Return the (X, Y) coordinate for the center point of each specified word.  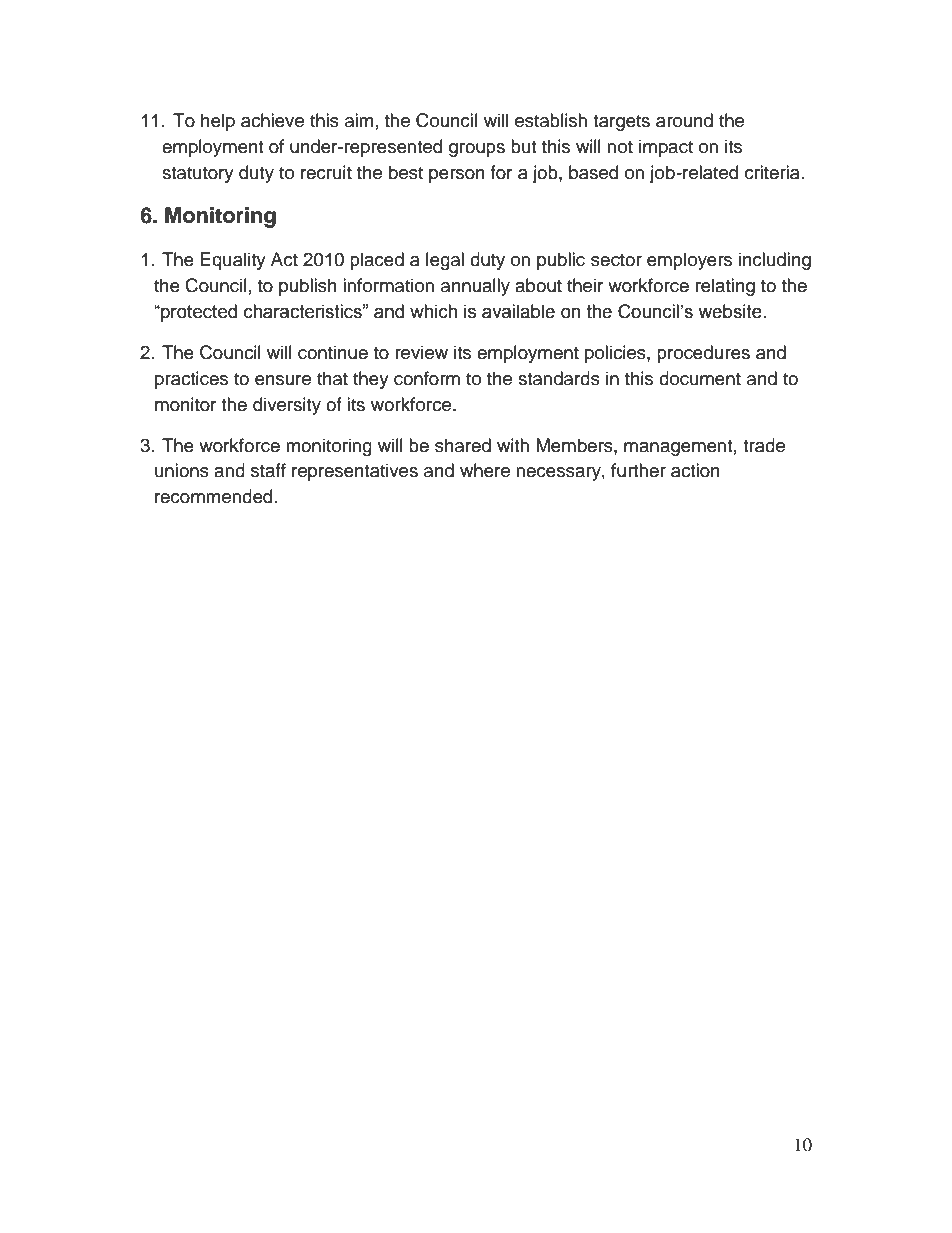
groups (477, 150)
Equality (233, 261)
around (684, 120)
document (700, 378)
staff (268, 470)
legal (445, 261)
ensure (283, 380)
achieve (272, 120)
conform (427, 378)
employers (689, 261)
